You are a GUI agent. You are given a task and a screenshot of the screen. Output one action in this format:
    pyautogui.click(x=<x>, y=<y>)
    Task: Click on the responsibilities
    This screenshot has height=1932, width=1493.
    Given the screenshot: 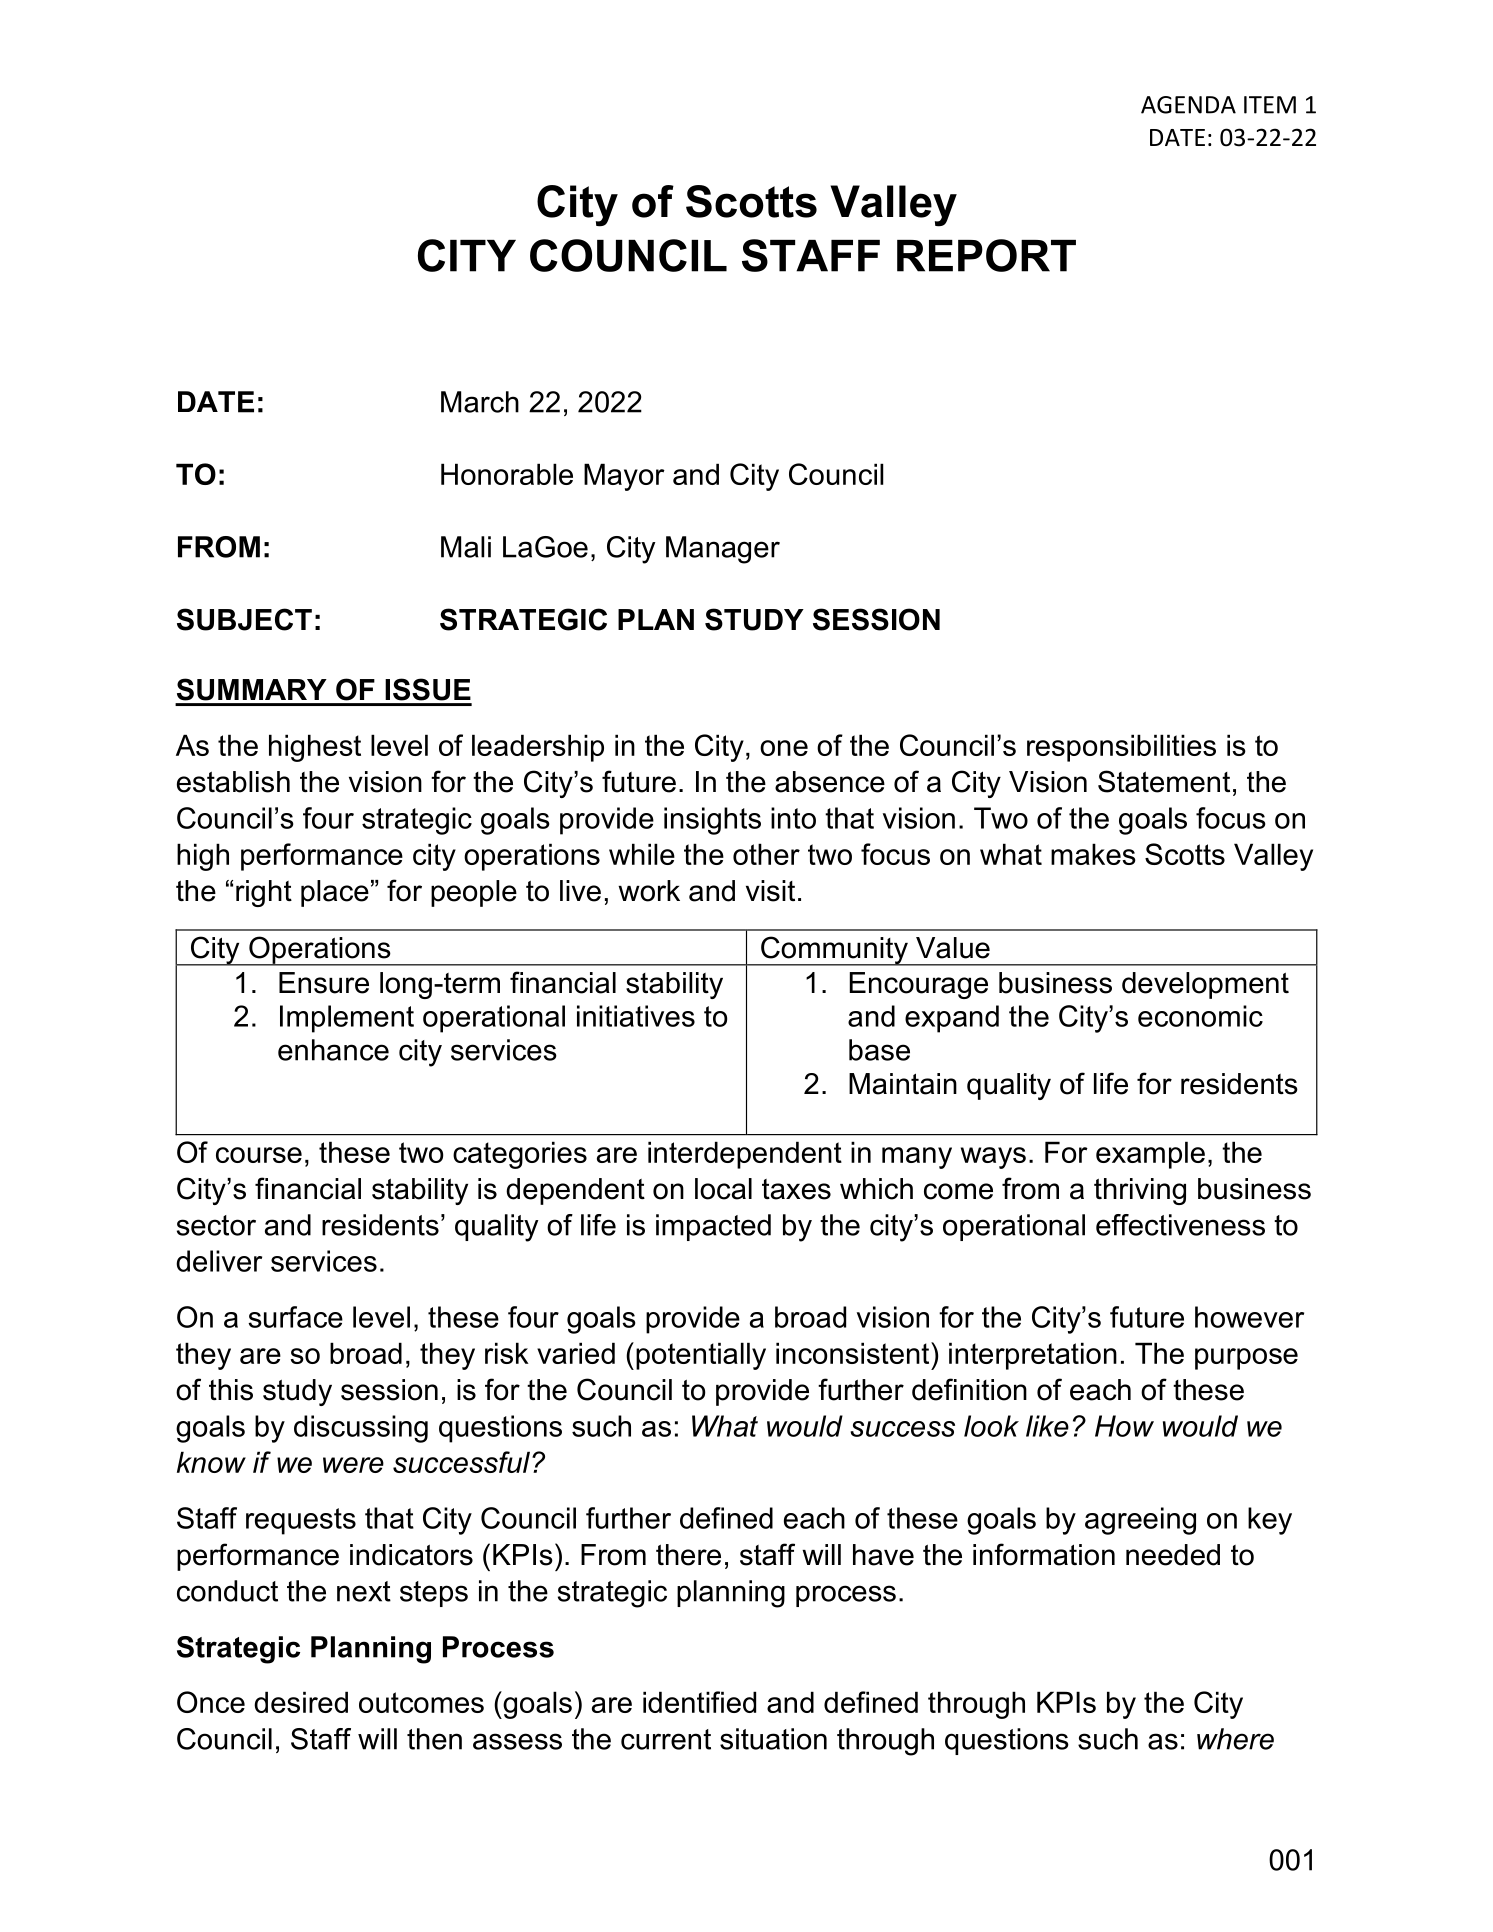 What is the action you would take?
    pyautogui.click(x=1121, y=748)
